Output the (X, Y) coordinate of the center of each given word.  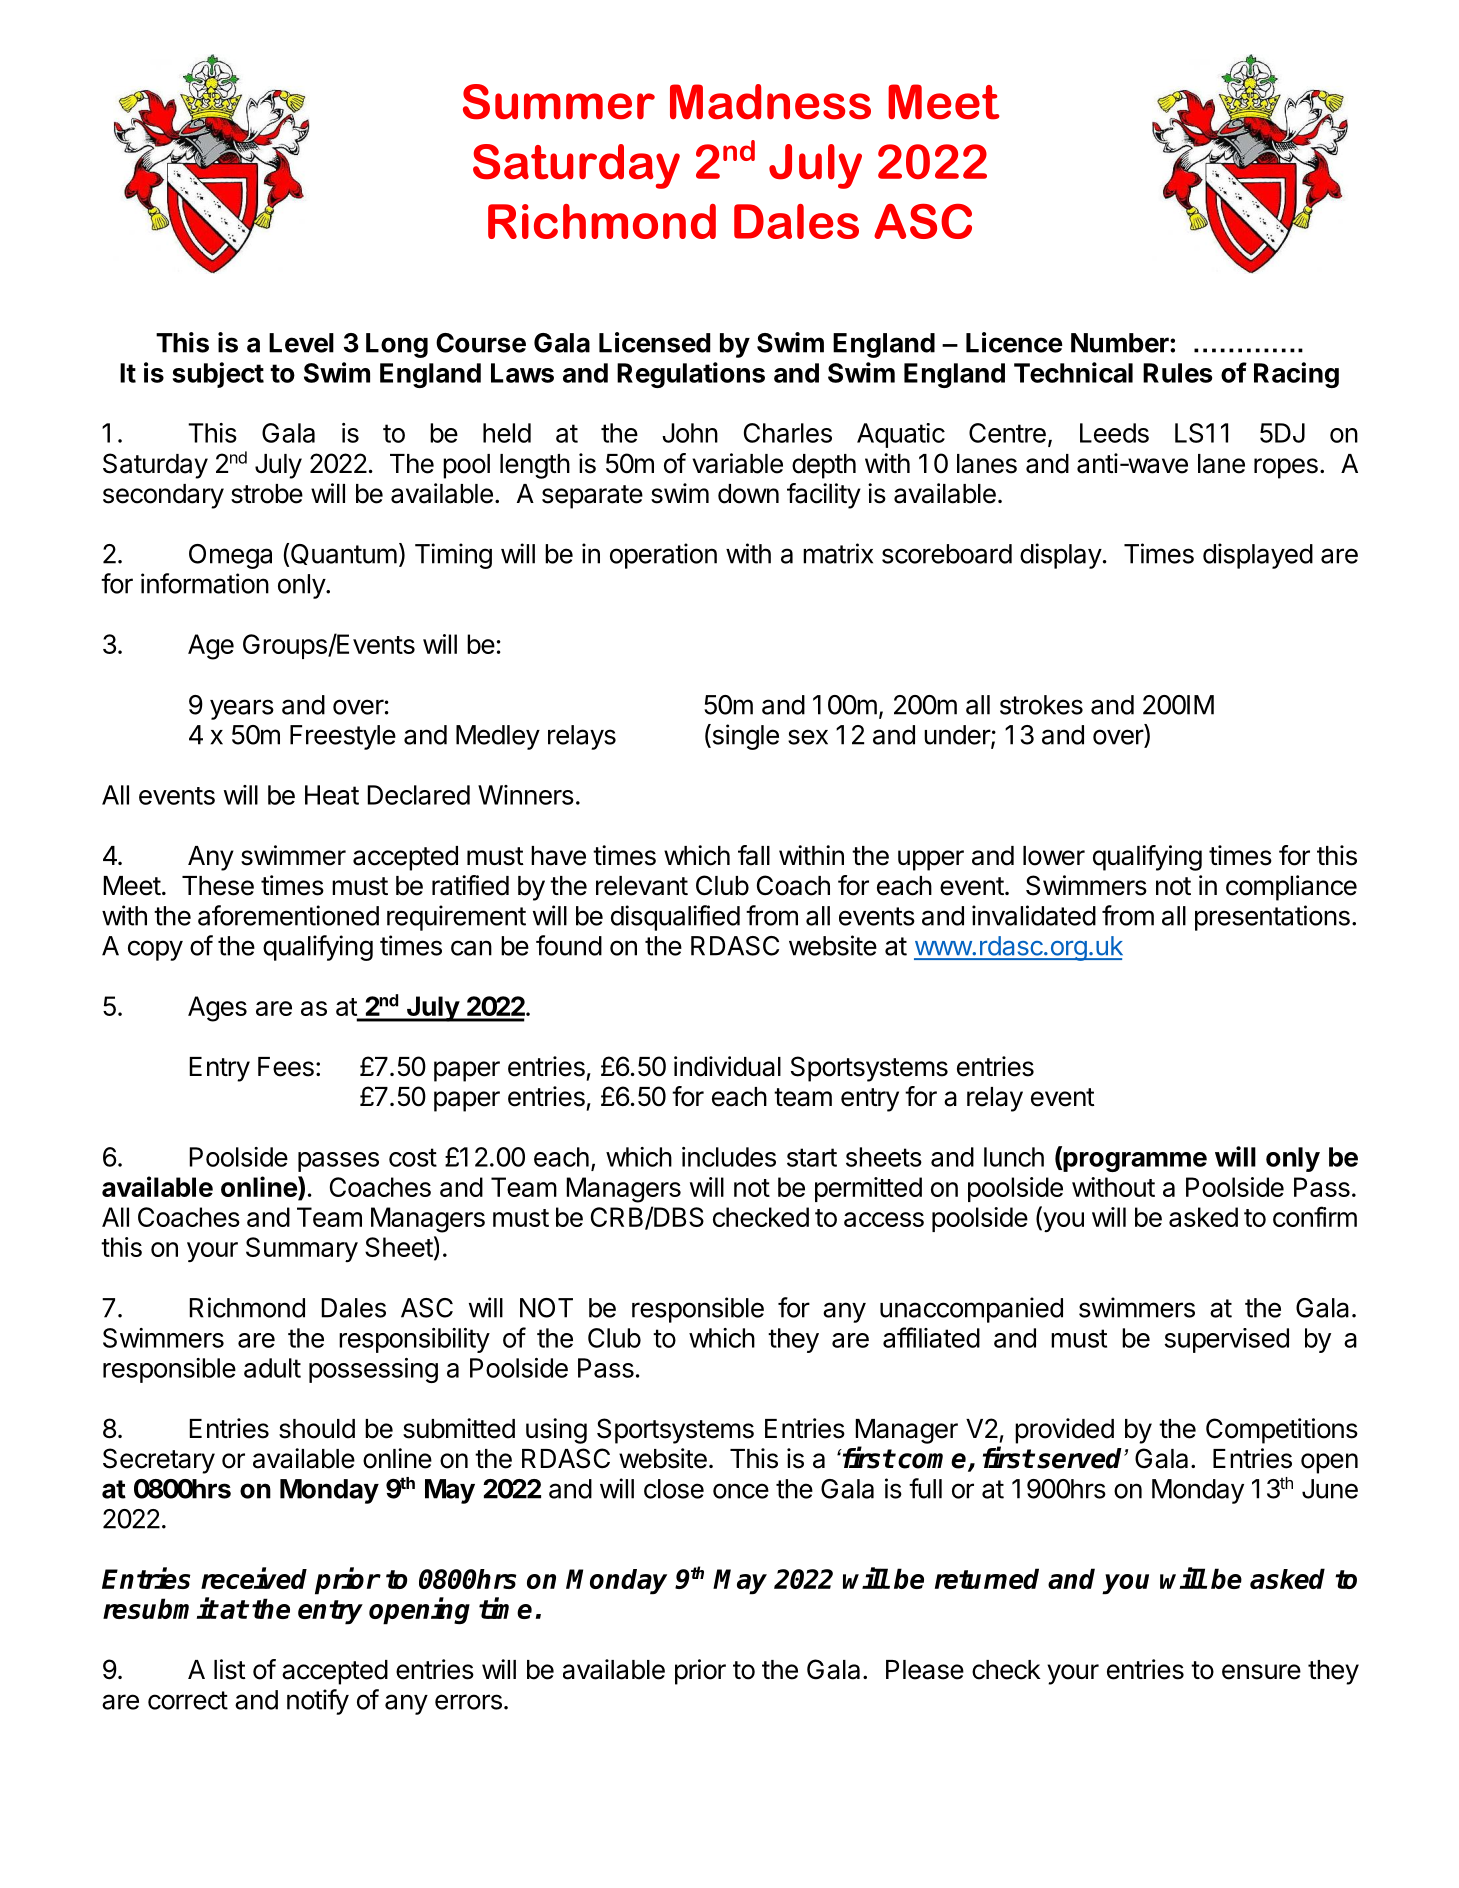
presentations (1272, 918)
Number (1121, 343)
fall (754, 855)
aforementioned (288, 915)
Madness (770, 102)
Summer (559, 102)
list (230, 1669)
